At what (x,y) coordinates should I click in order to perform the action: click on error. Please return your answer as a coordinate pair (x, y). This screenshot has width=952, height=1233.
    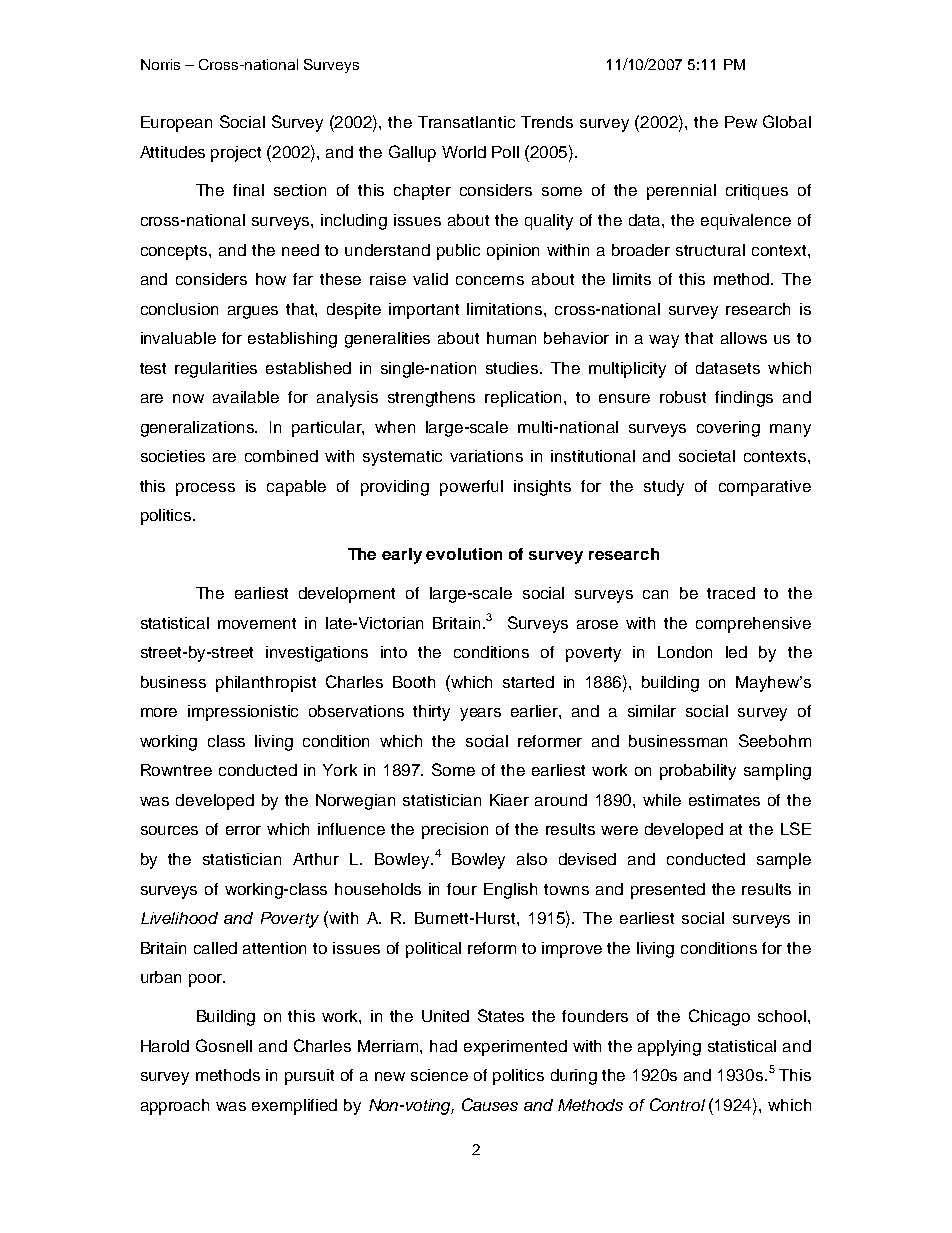
    Looking at the image, I should click on (243, 830).
